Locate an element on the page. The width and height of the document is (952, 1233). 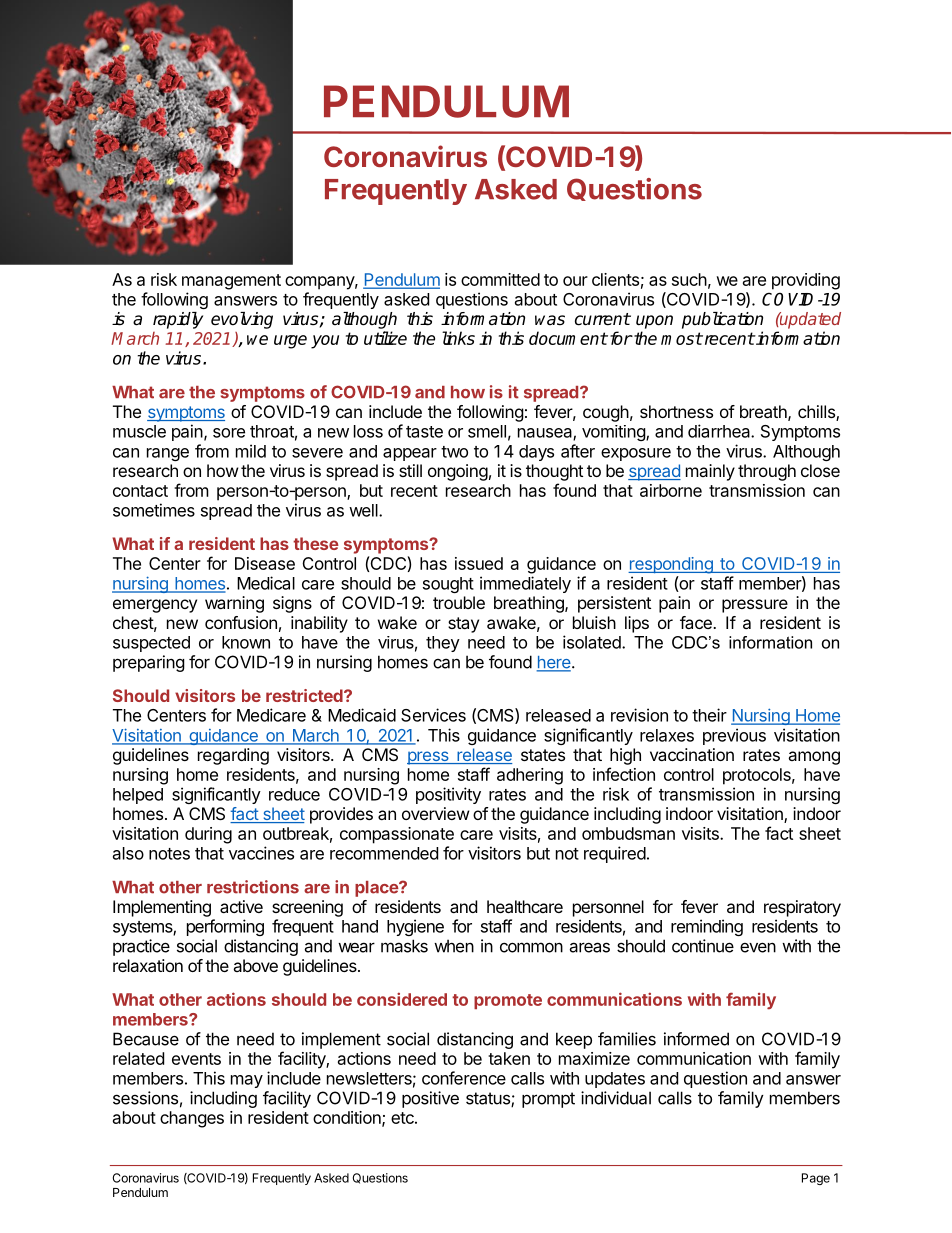
restricted is located at coordinates (305, 695).
